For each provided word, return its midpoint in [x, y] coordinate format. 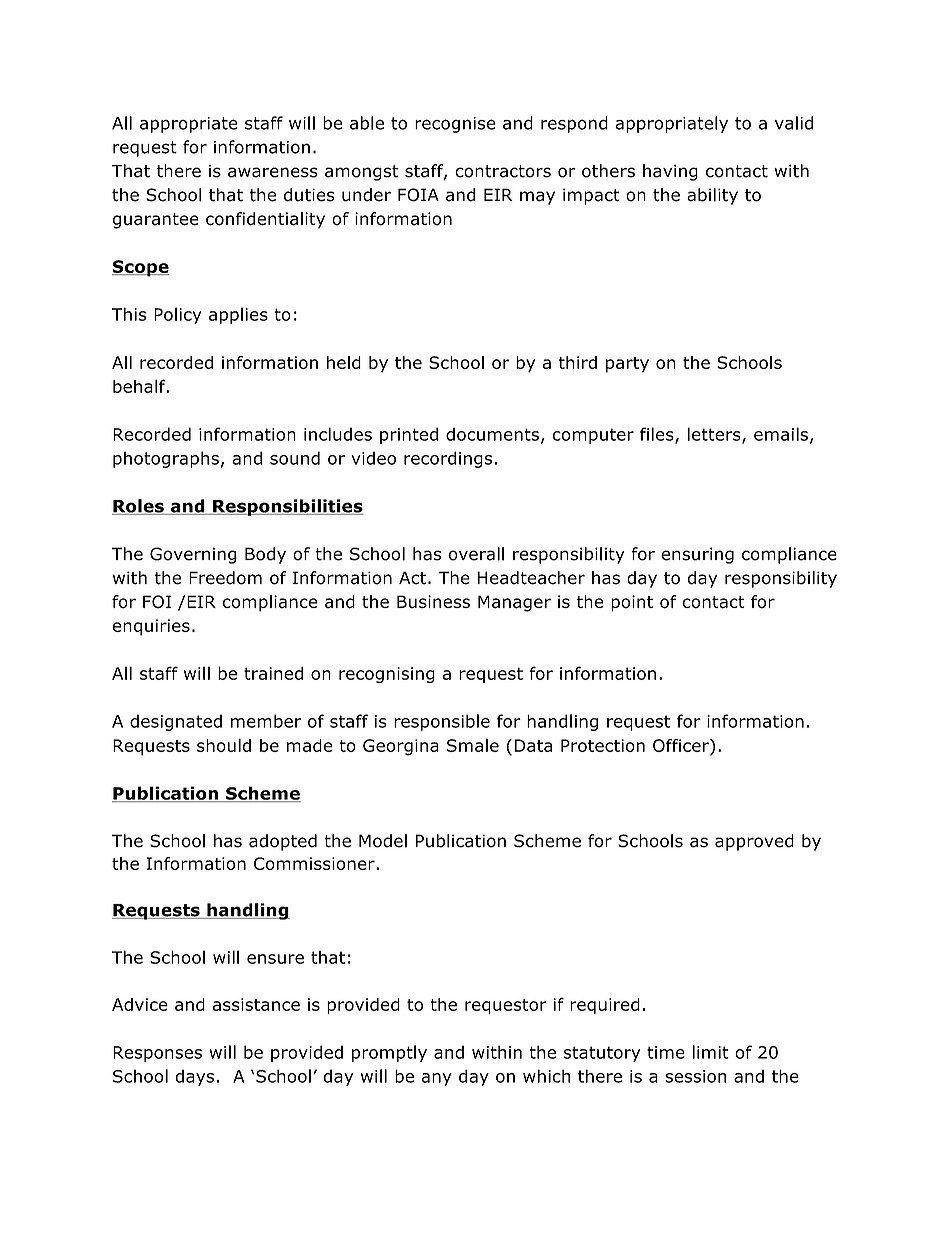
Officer [682, 745]
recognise [455, 125]
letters [715, 435]
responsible [442, 722]
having [670, 172]
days [194, 1077]
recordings [448, 459]
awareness [273, 172]
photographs [166, 459]
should [224, 745]
